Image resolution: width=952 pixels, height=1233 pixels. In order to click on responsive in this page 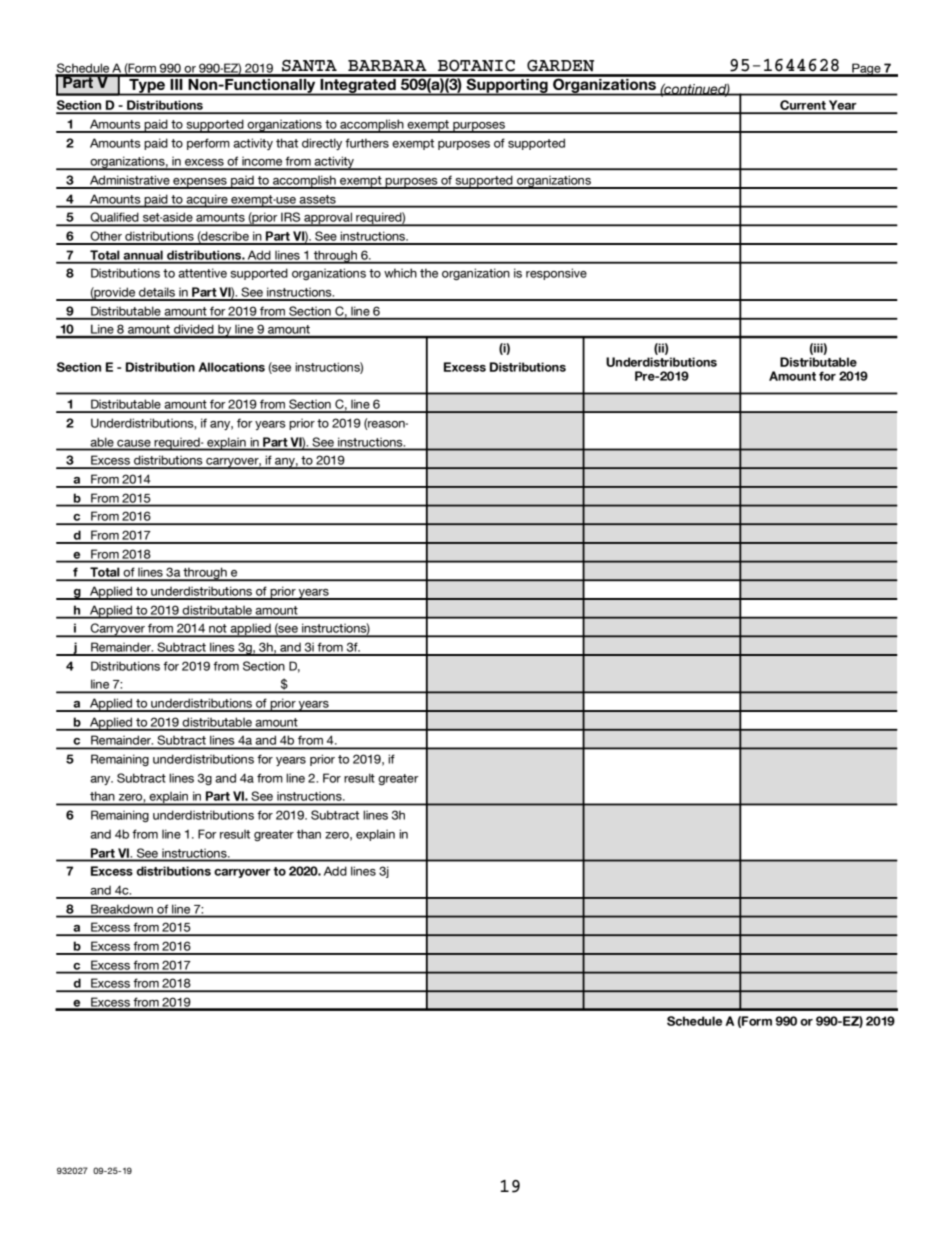, I will do `click(556, 274)`.
